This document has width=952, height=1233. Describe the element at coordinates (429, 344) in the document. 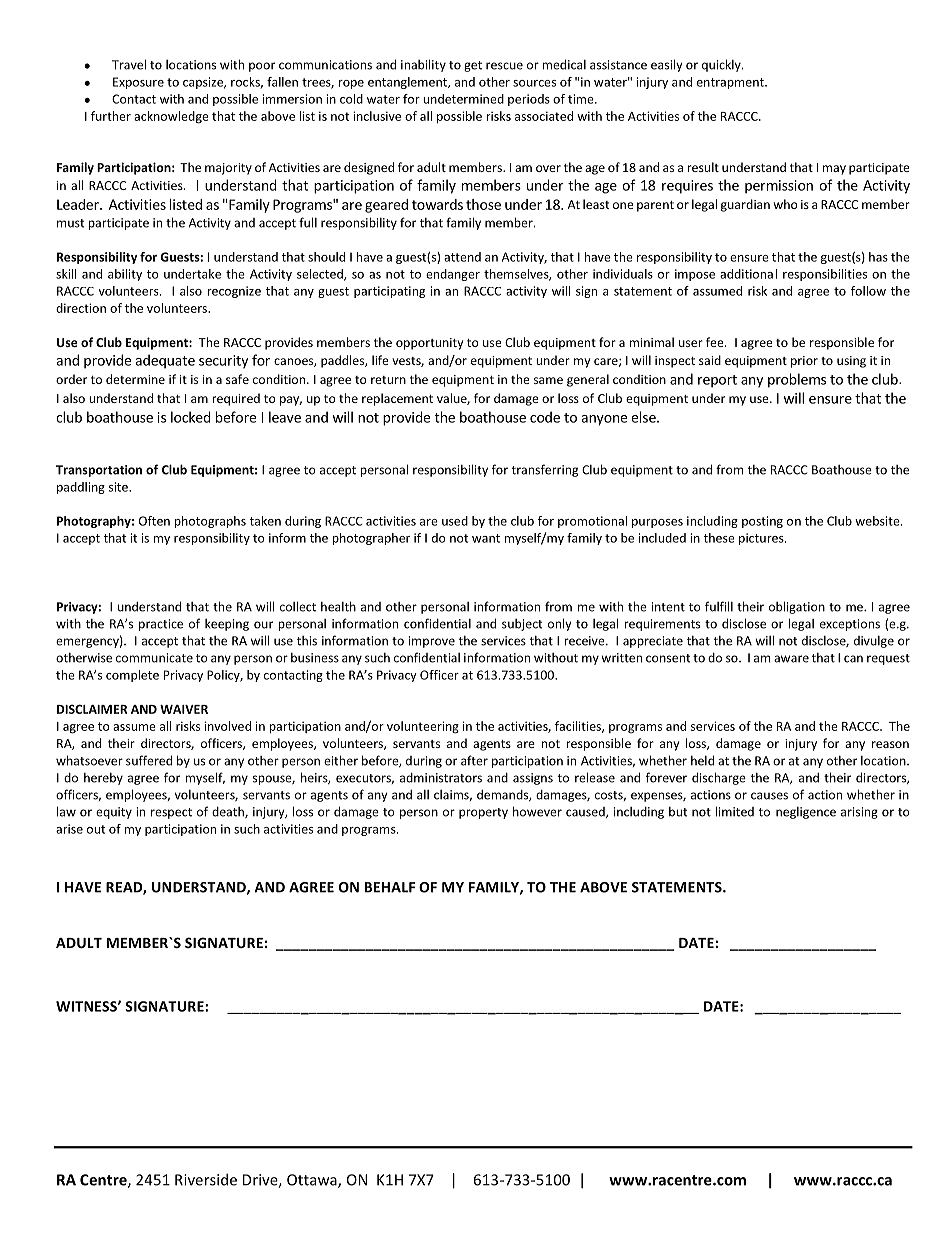

I see `opportunity` at that location.
